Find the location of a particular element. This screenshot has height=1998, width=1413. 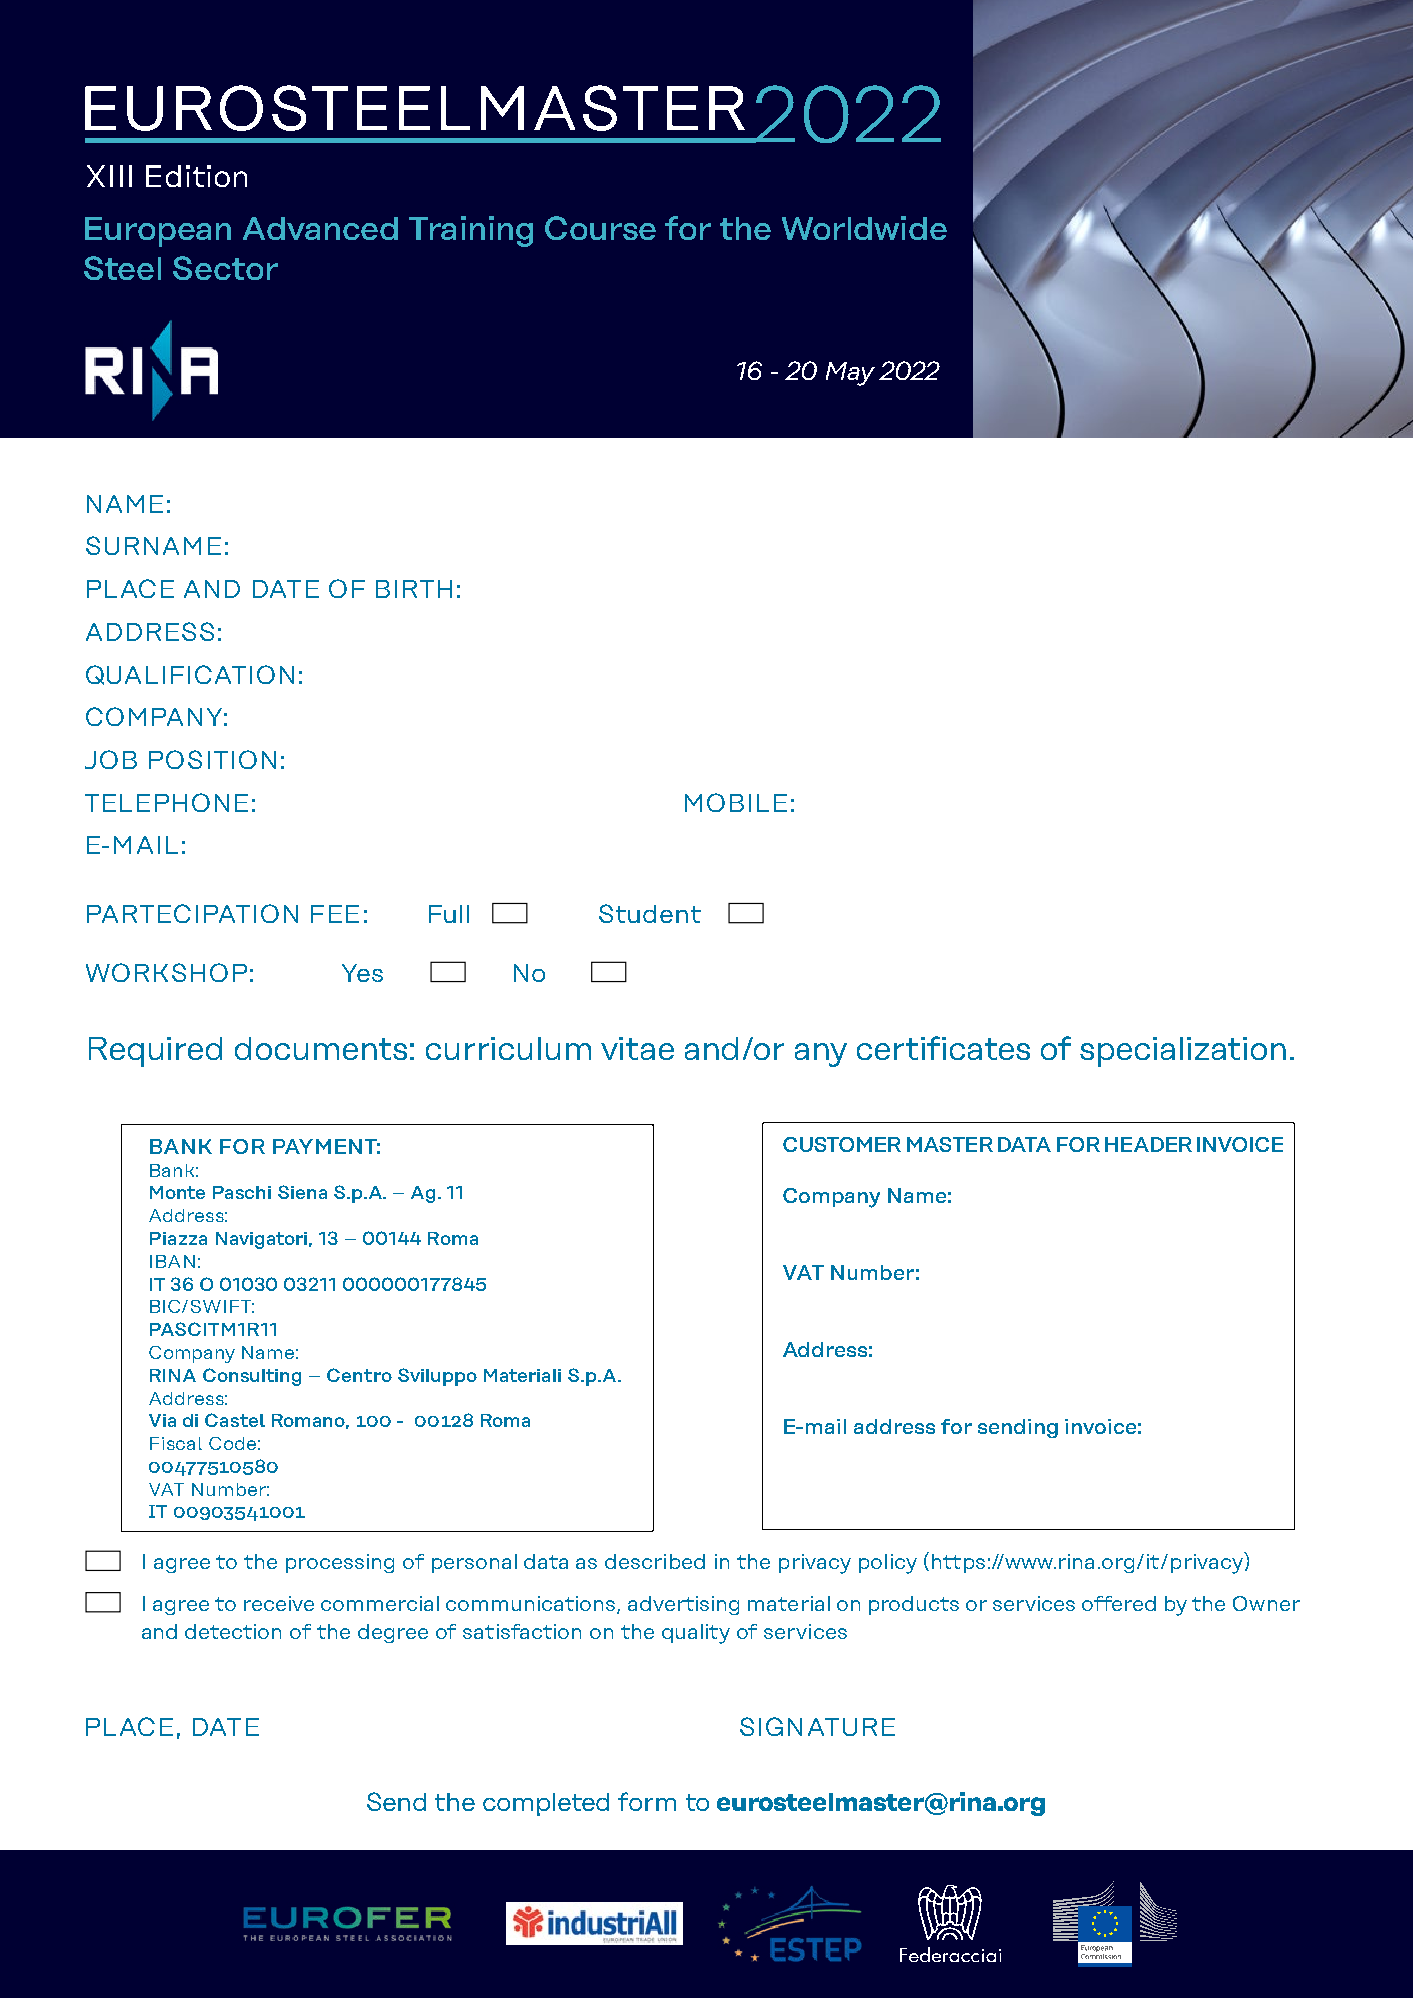

offered is located at coordinates (1119, 1603).
